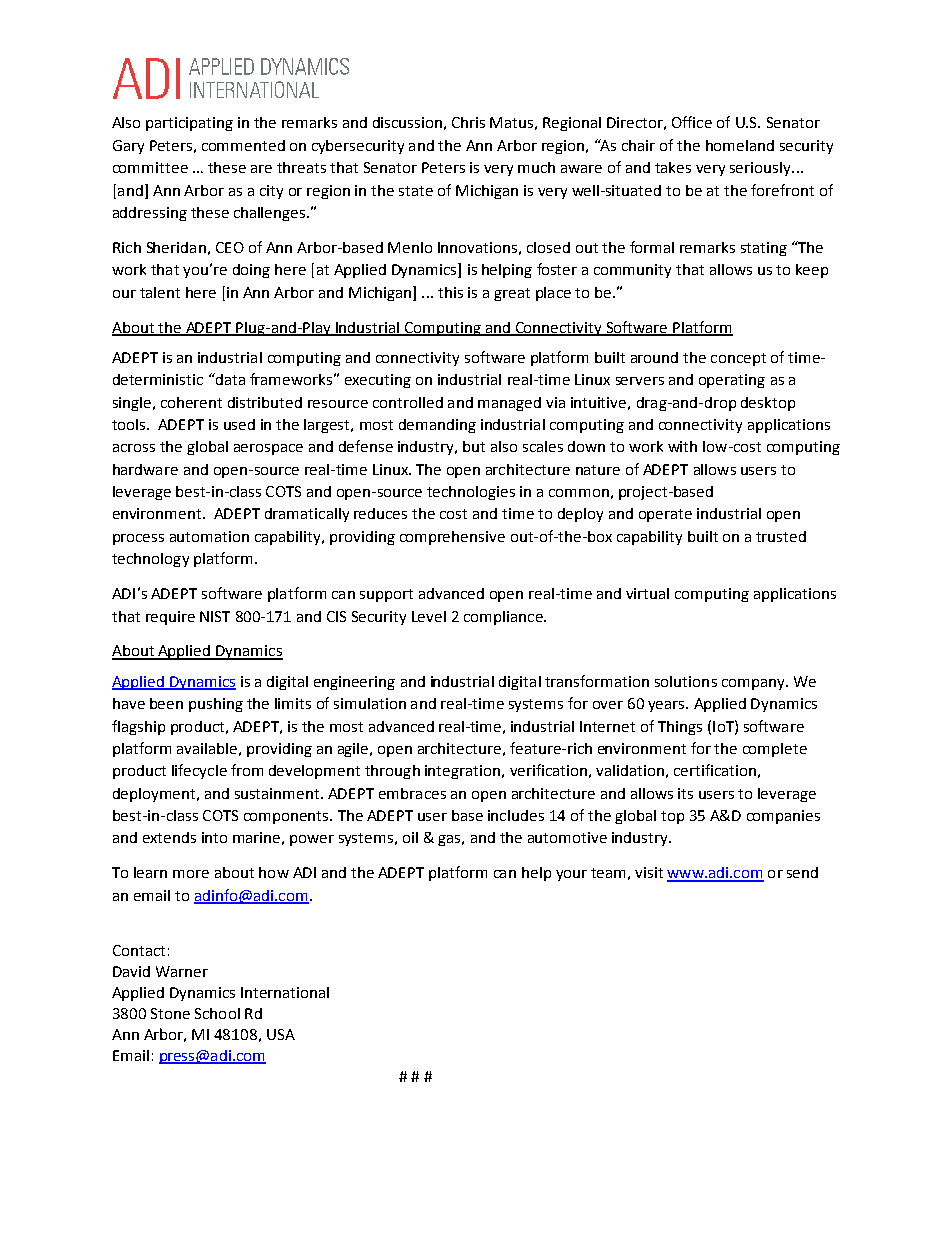  Describe the element at coordinates (209, 536) in the screenshot. I see `automation` at that location.
